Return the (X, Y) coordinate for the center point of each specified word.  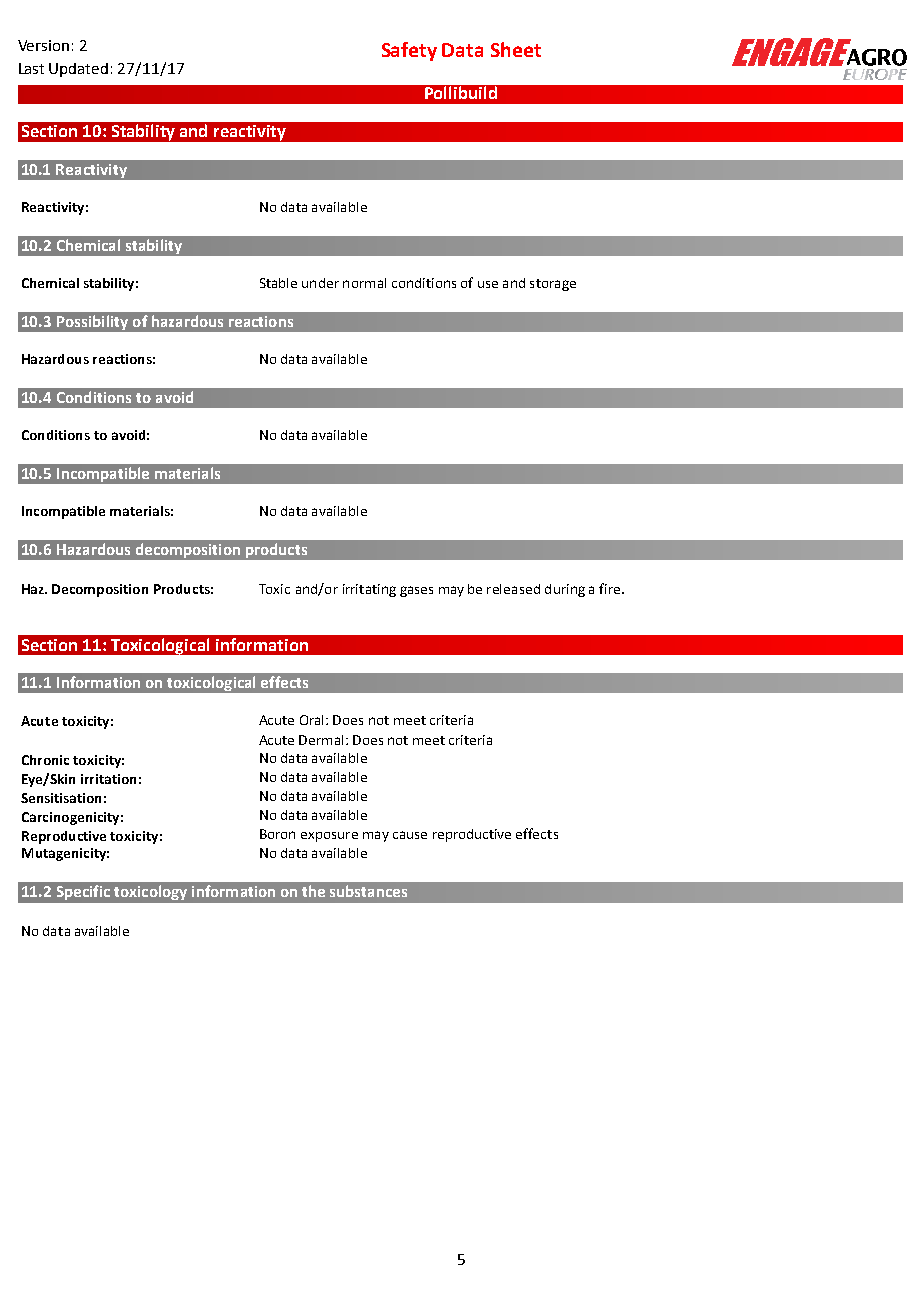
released (513, 589)
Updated (78, 70)
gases (416, 591)
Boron (277, 834)
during (565, 590)
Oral (313, 720)
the (313, 891)
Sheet (516, 49)
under (320, 283)
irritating (369, 590)
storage (553, 285)
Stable (278, 283)
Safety (409, 51)
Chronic (45, 760)
